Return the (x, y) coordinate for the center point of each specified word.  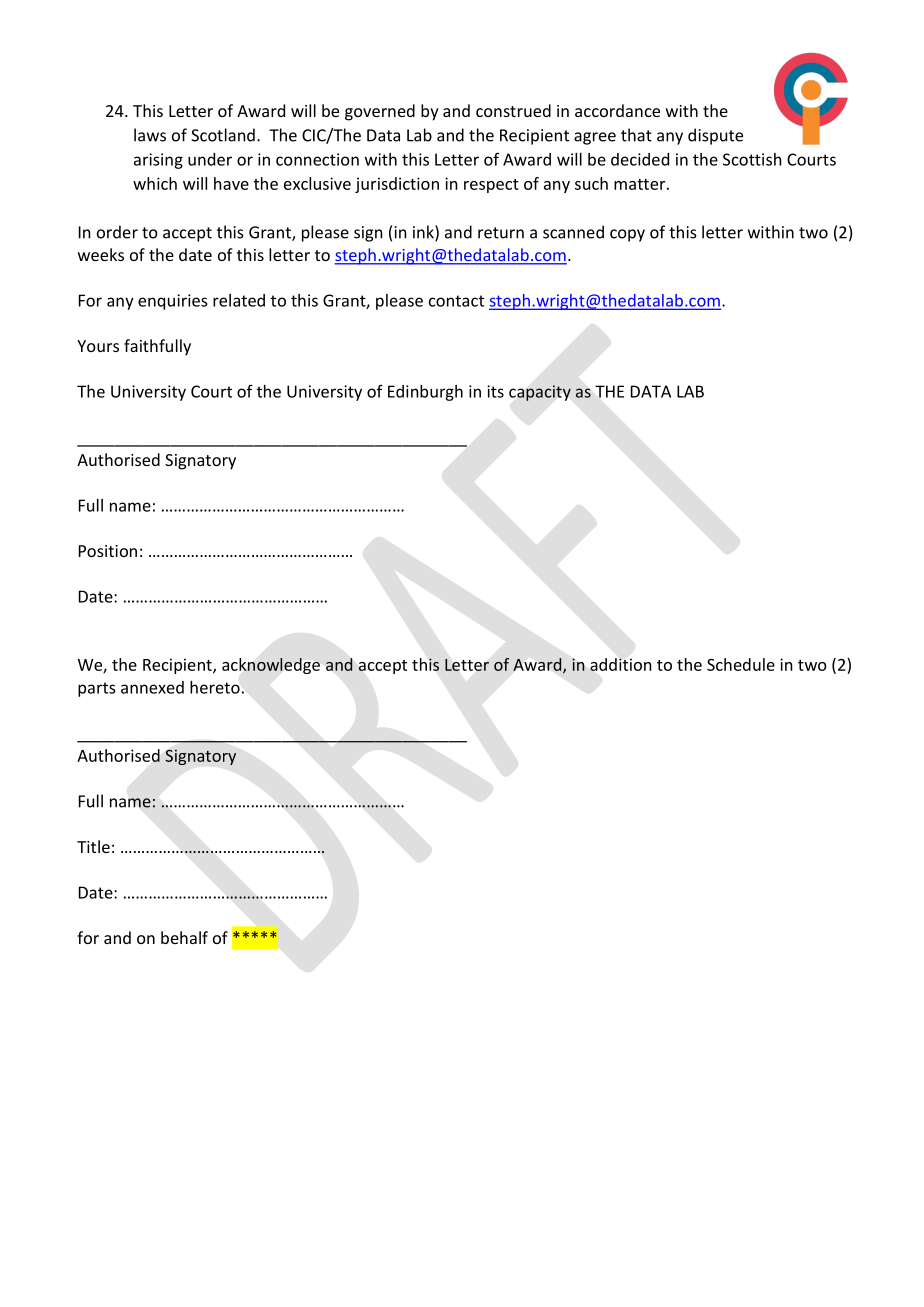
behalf (184, 937)
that (636, 135)
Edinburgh (425, 393)
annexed (152, 687)
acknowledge (271, 666)
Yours (98, 346)
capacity (540, 393)
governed (380, 112)
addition (621, 664)
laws (150, 135)
